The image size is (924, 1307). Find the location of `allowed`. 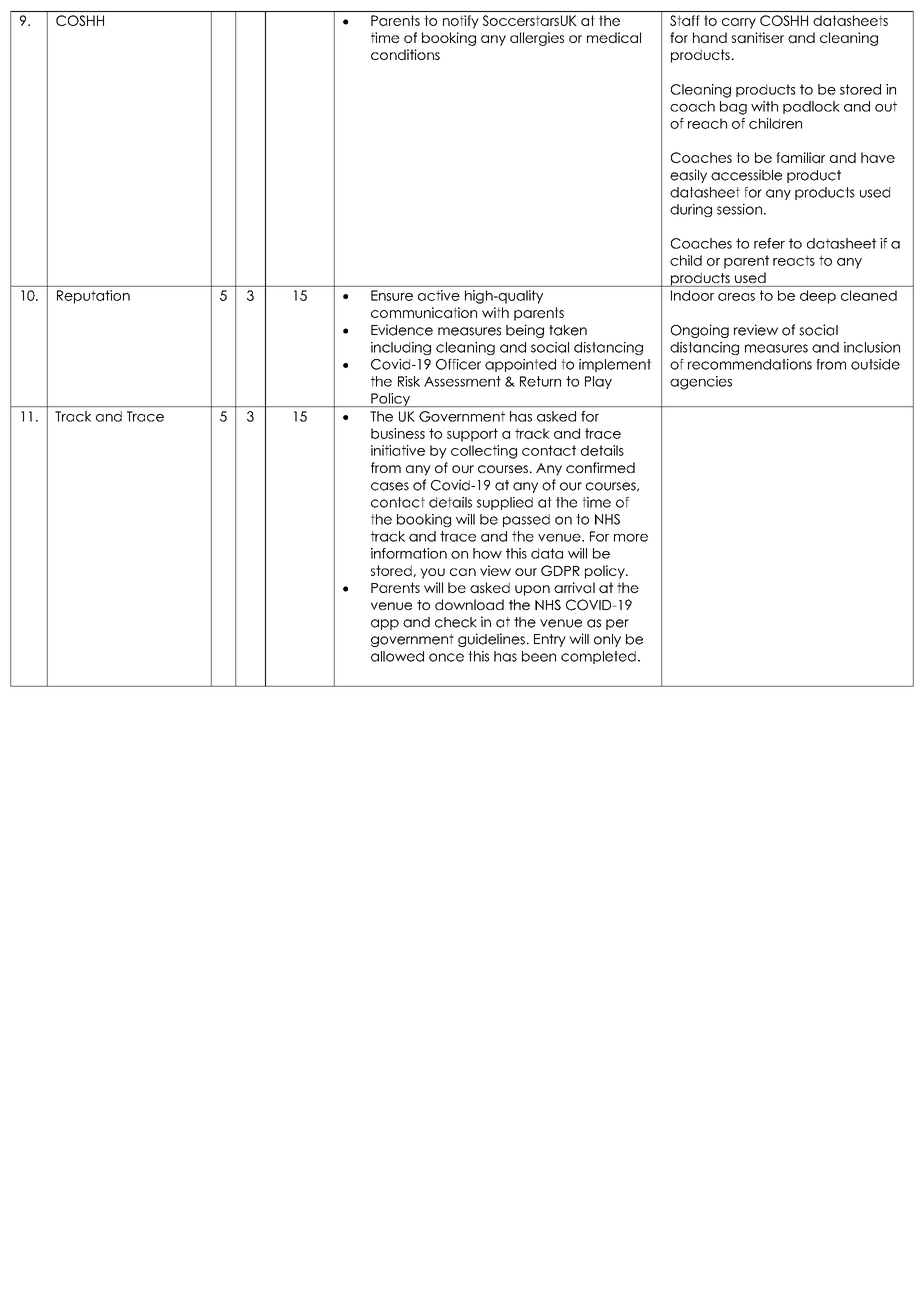

allowed is located at coordinates (397, 656).
